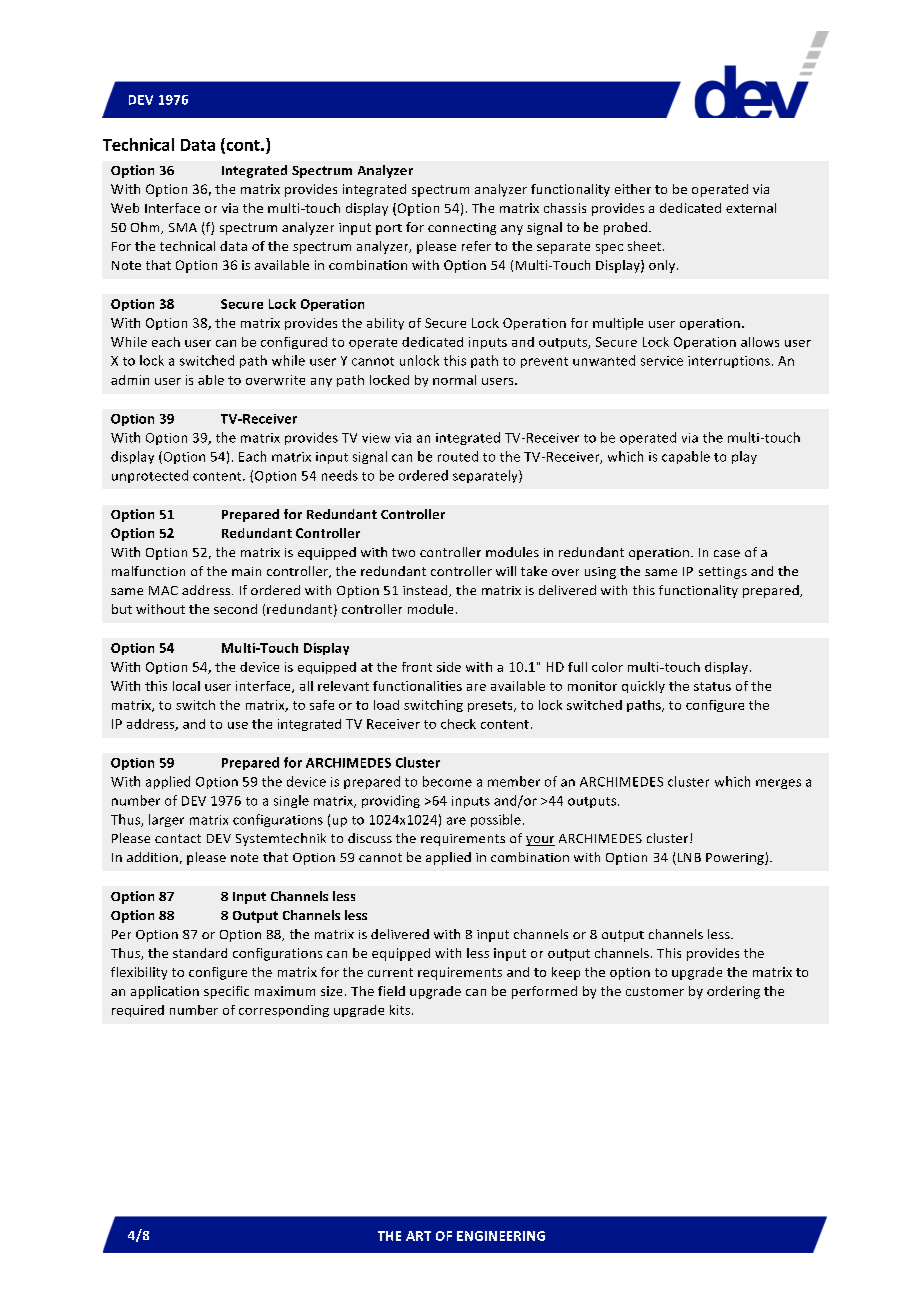  I want to click on external, so click(751, 208).
